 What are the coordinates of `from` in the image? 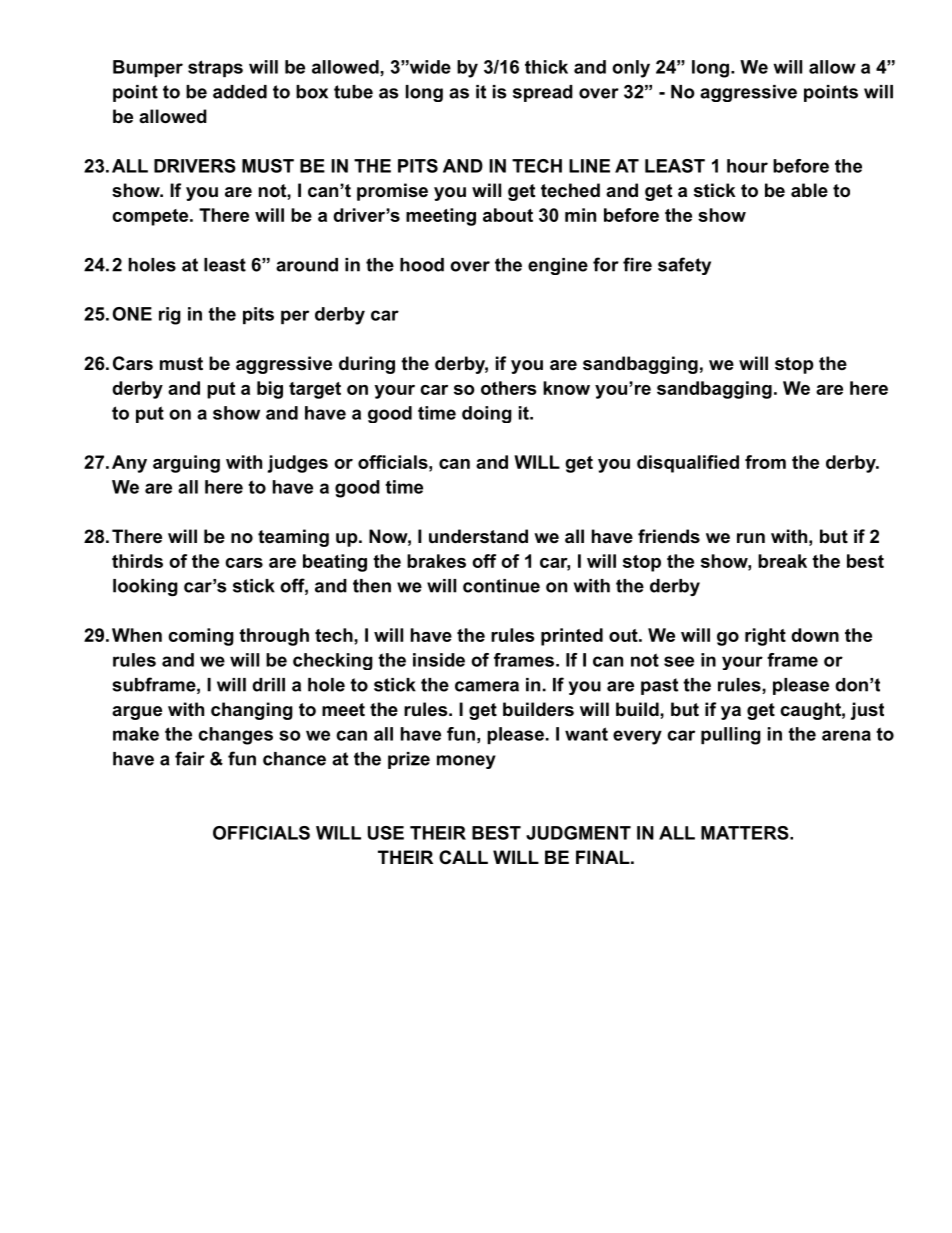 It's located at (765, 462).
